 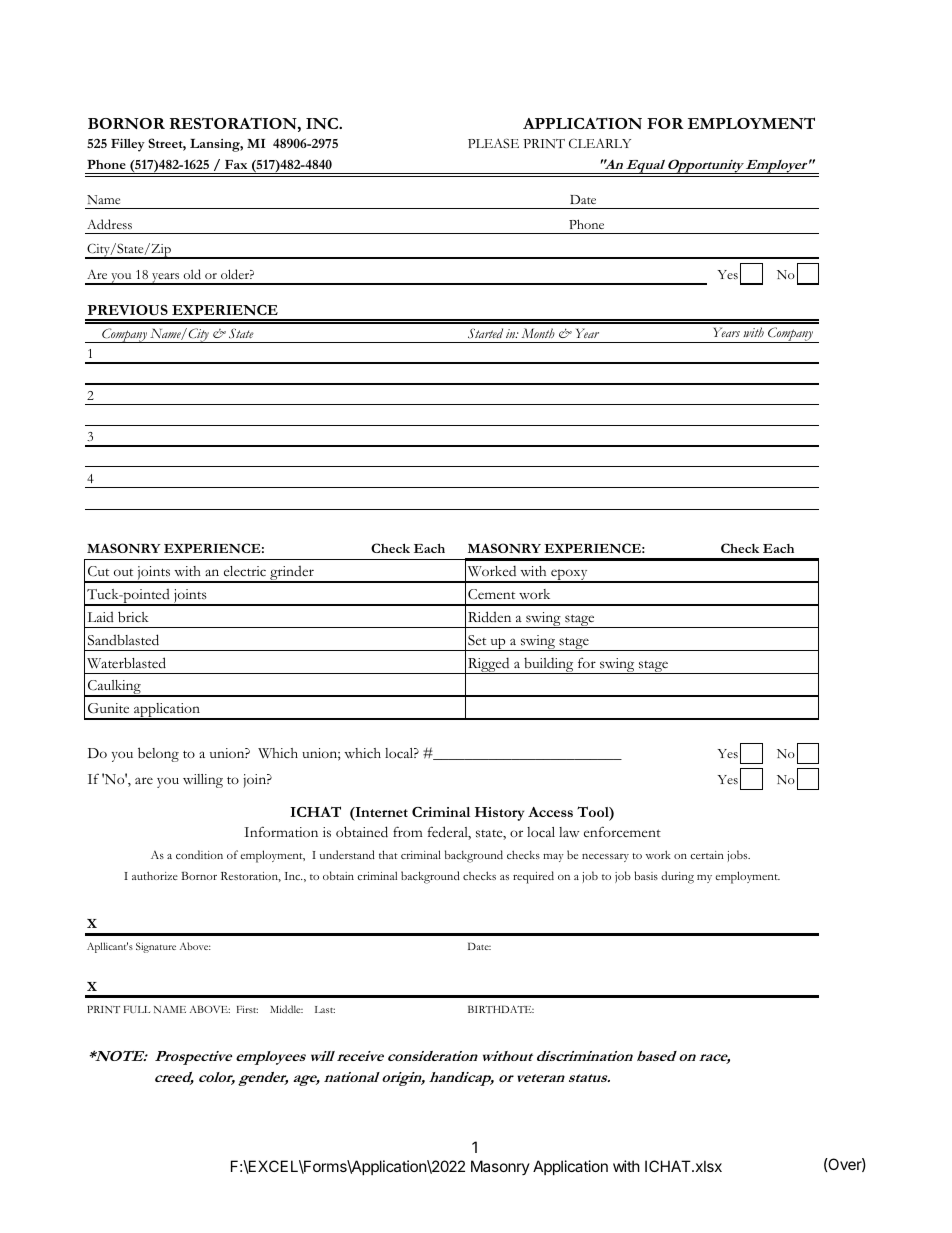 I want to click on Started, so click(x=485, y=333).
